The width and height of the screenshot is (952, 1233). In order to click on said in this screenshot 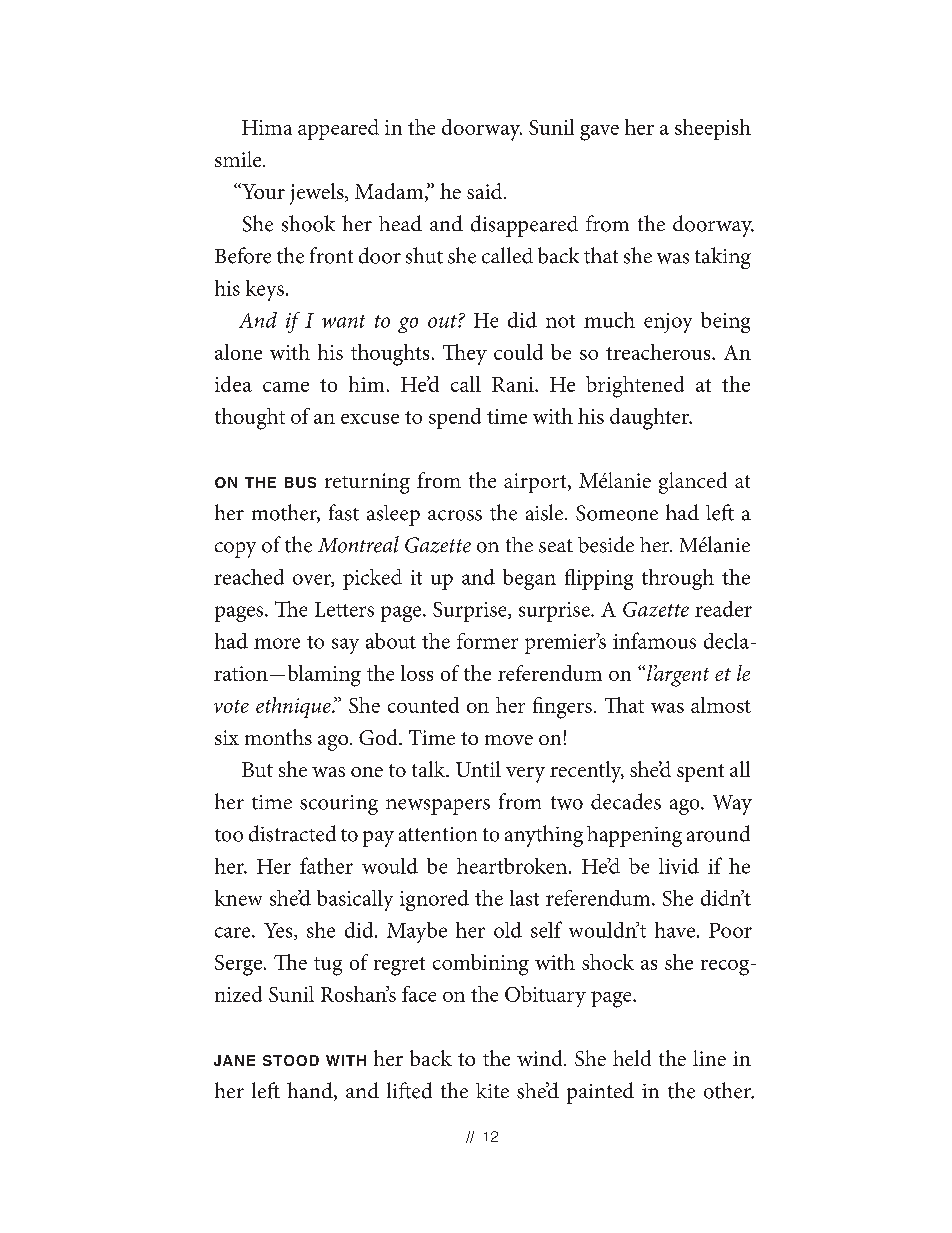, I will do `click(486, 191)`.
